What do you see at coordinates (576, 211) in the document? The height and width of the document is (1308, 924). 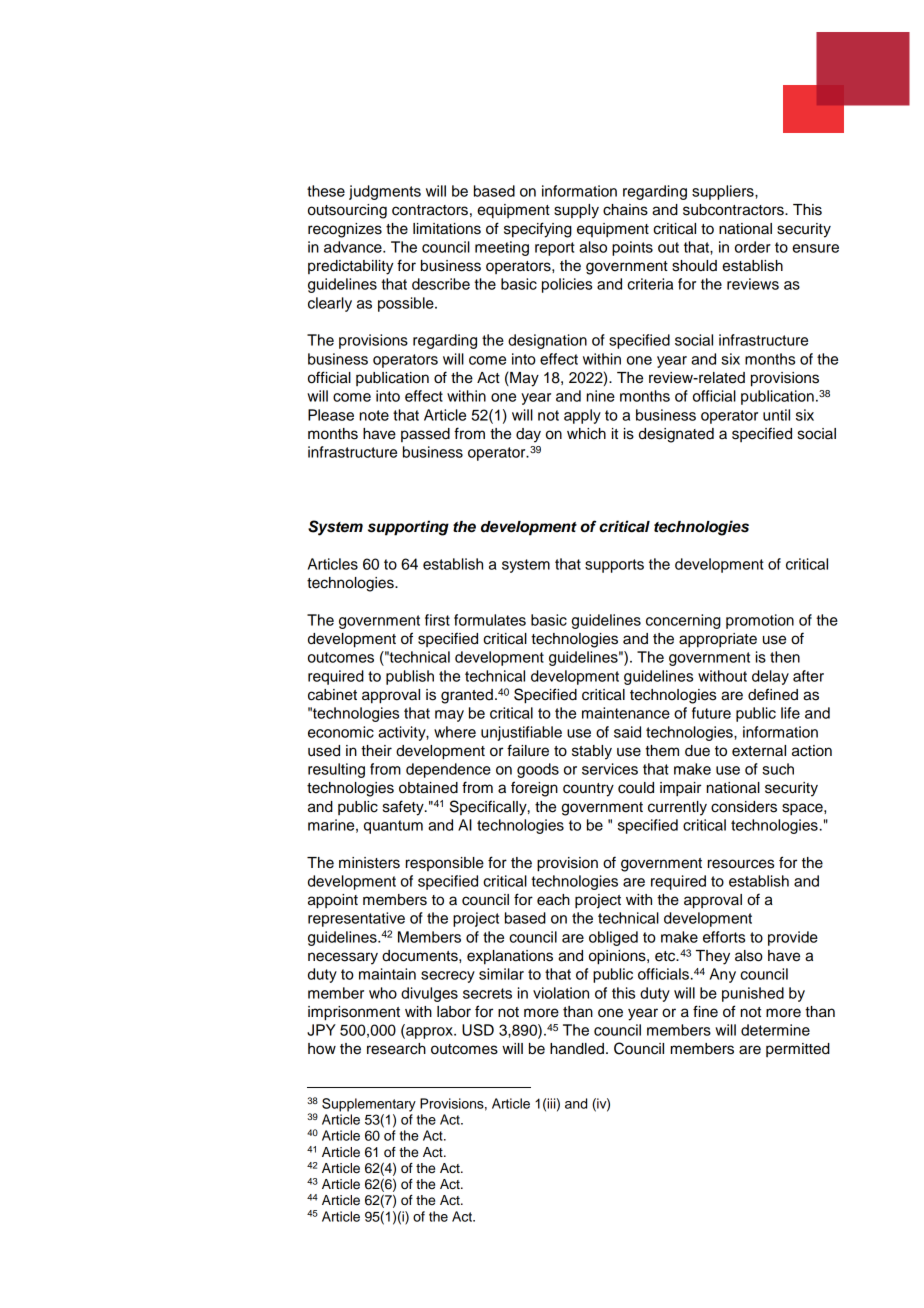 I see `supply` at bounding box center [576, 211].
